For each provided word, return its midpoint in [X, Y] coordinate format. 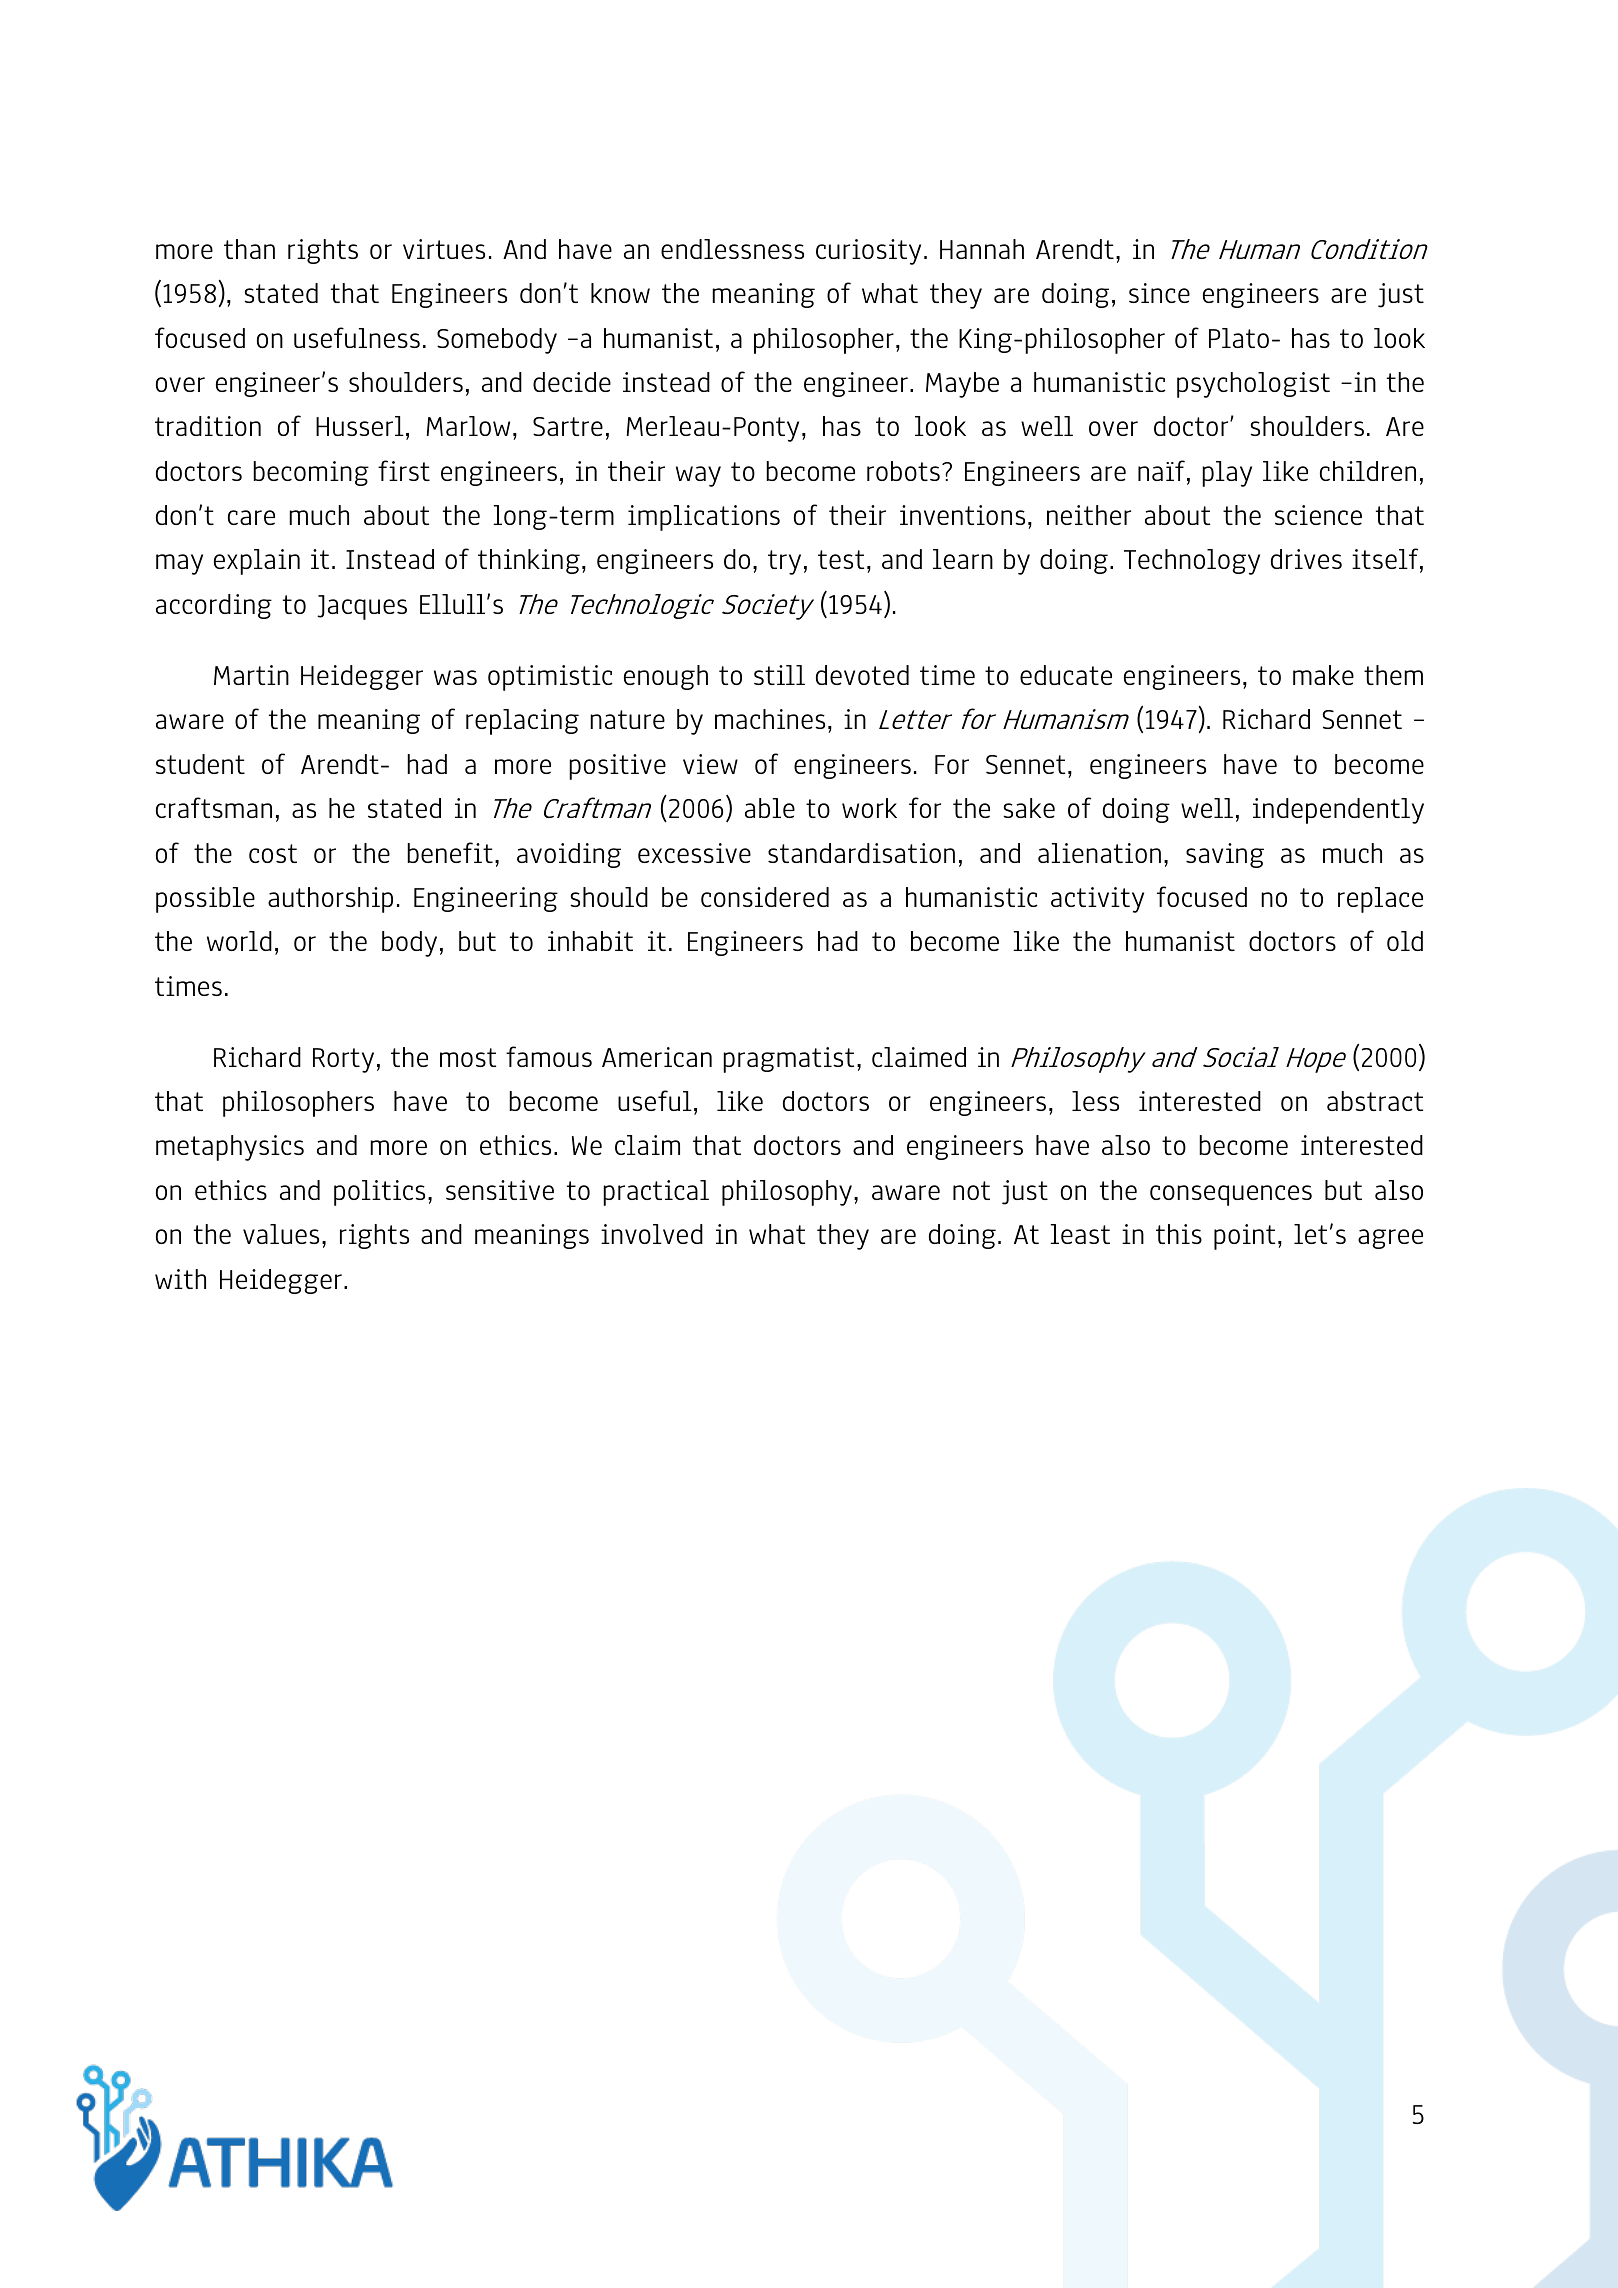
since [1159, 293]
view [710, 764]
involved [652, 1234]
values [281, 1234]
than [249, 249]
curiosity [868, 252]
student [200, 764]
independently [1338, 811]
